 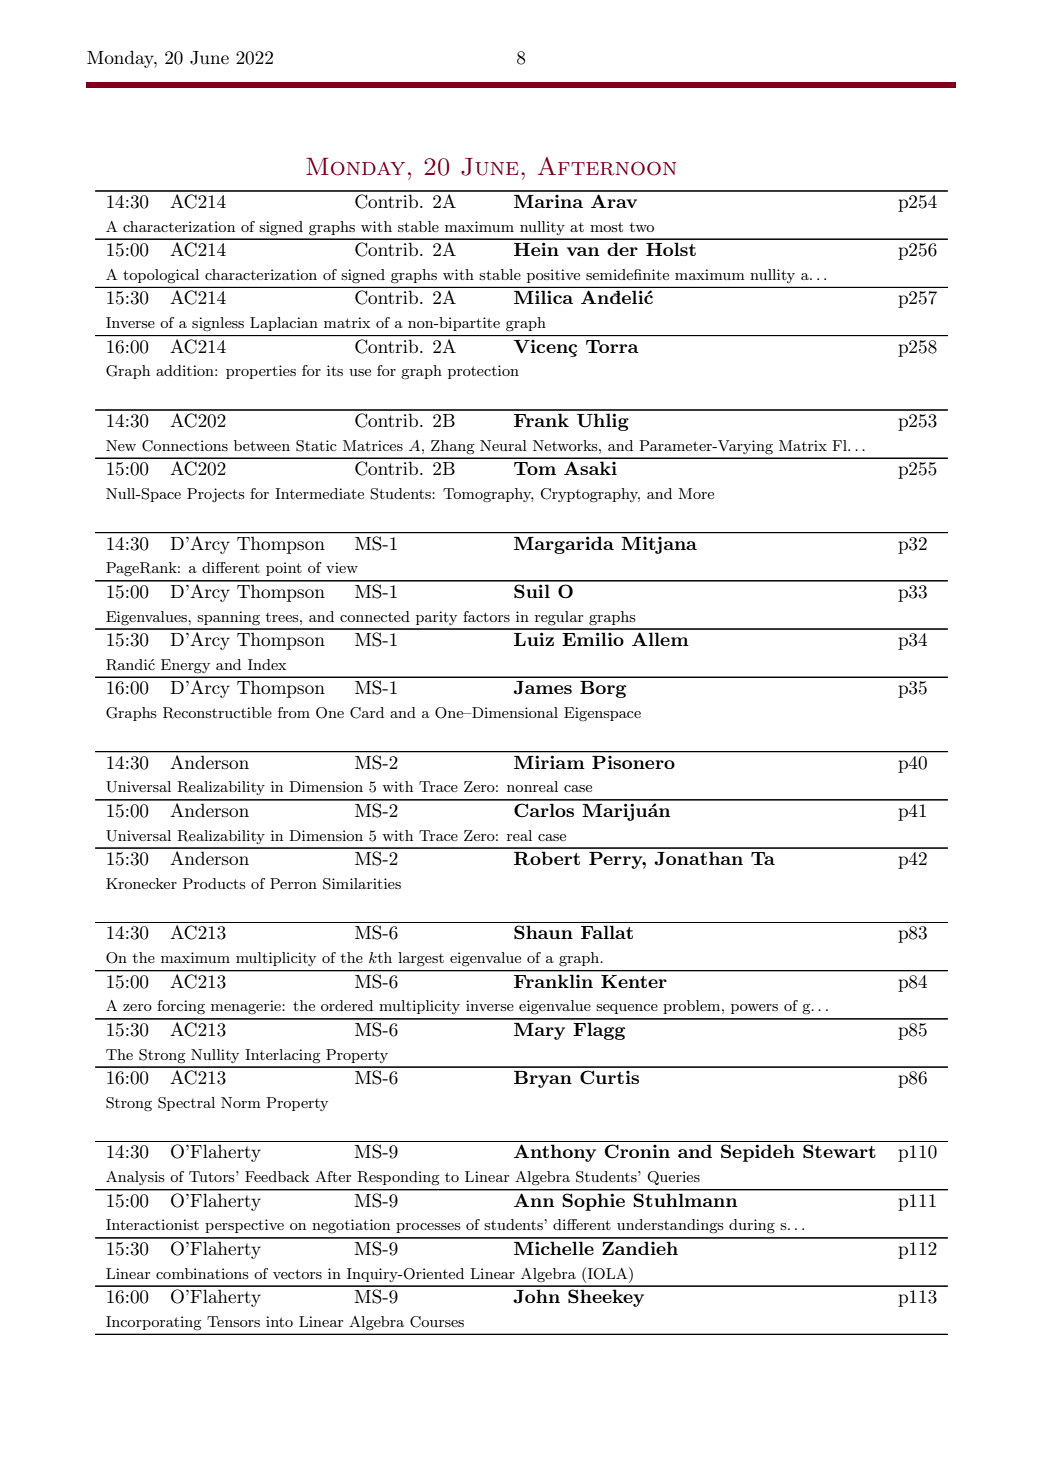 I want to click on topological, so click(x=161, y=276).
